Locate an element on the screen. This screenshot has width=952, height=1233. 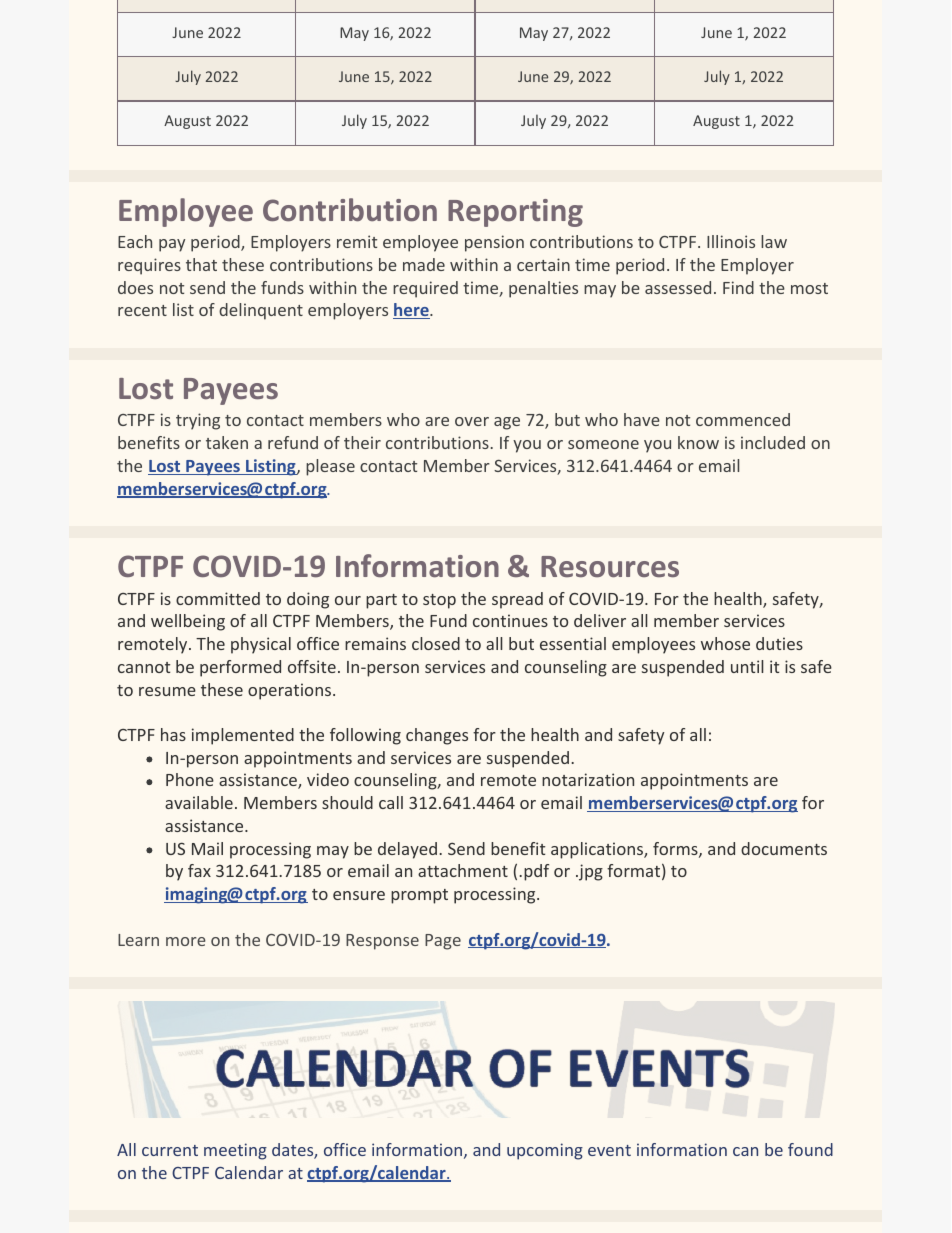
committed is located at coordinates (218, 598).
